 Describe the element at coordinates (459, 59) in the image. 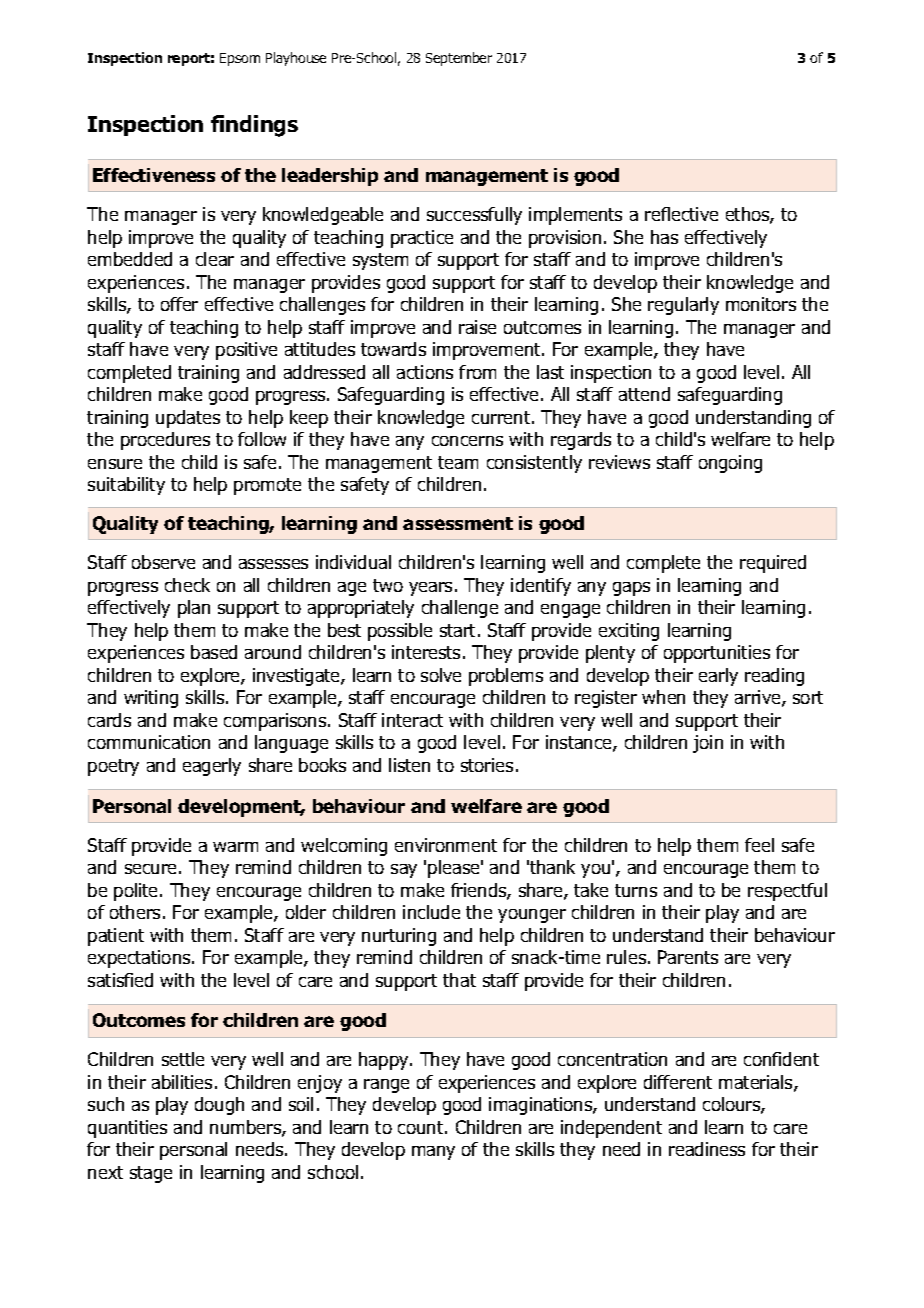

I see `September` at that location.
